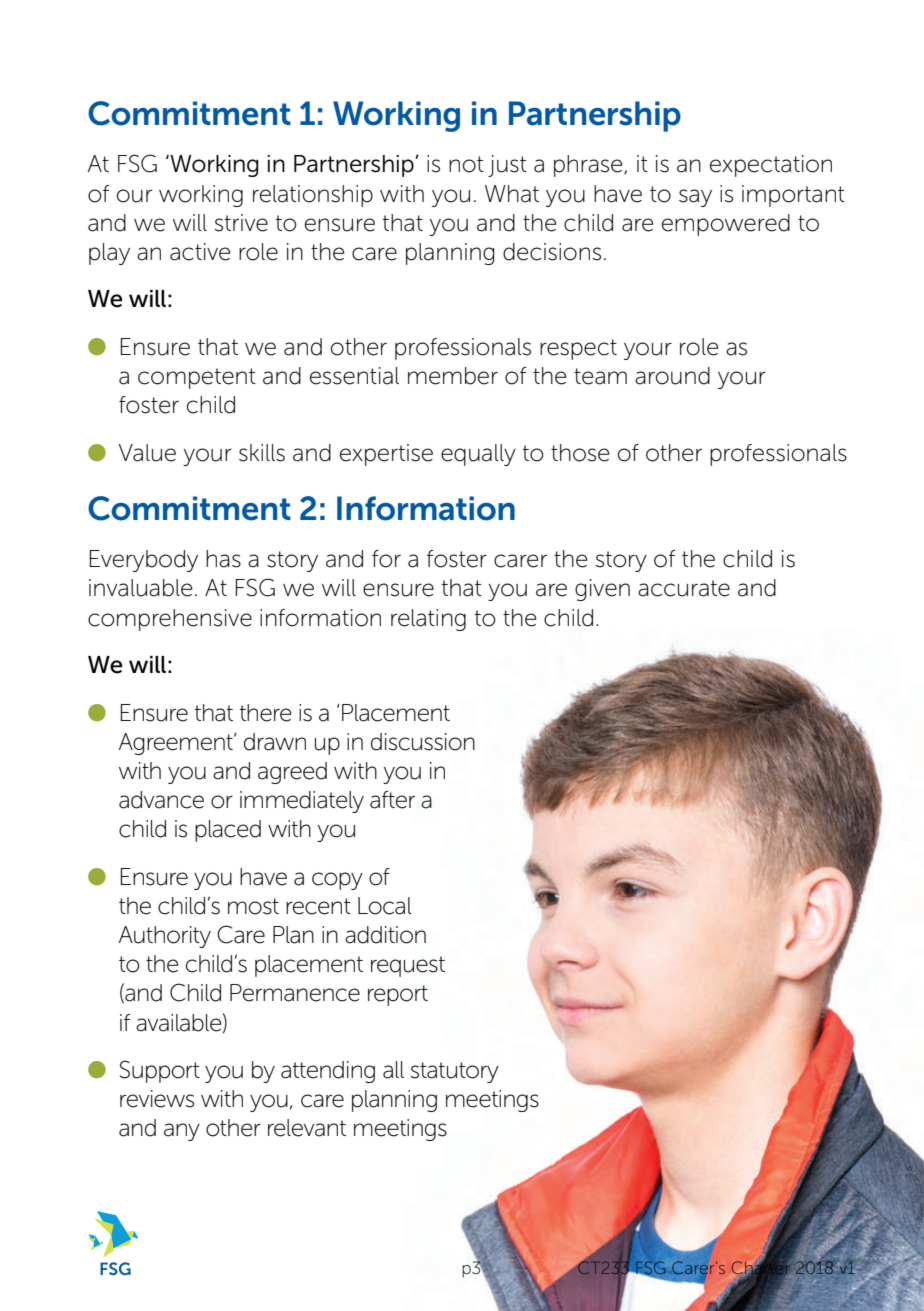  What do you see at coordinates (170, 620) in the page?
I see `comprehensive` at bounding box center [170, 620].
